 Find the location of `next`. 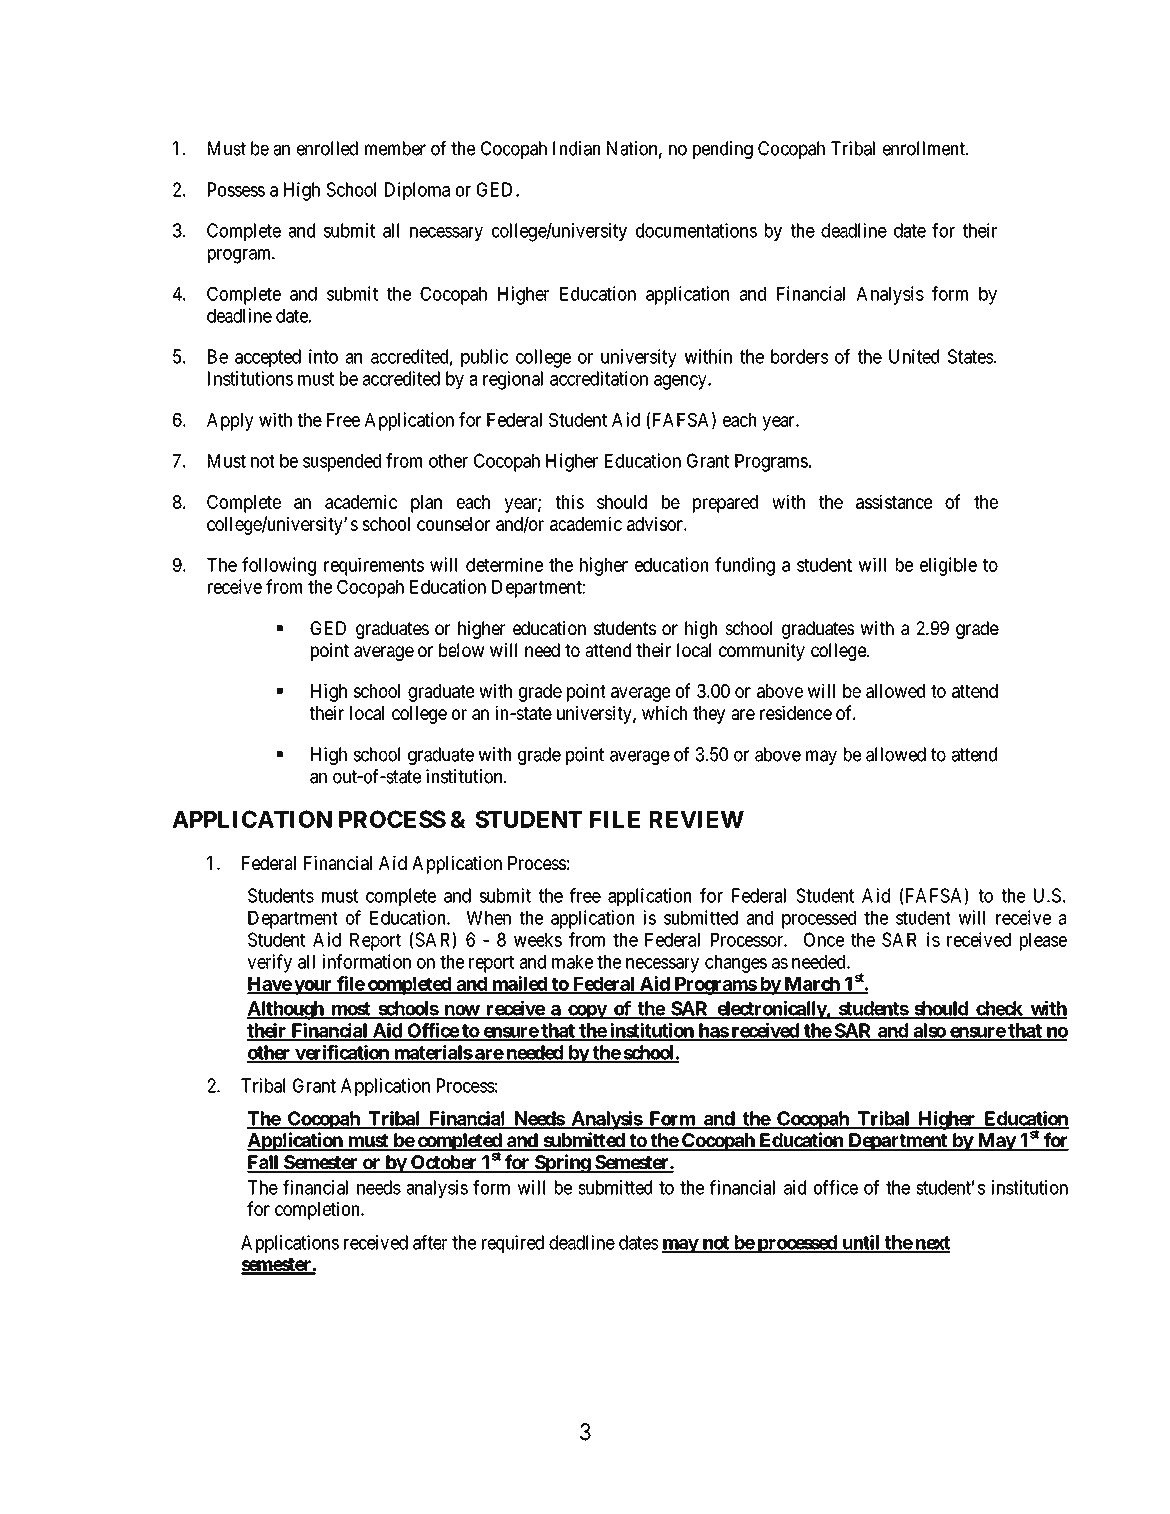

next is located at coordinates (931, 1244).
